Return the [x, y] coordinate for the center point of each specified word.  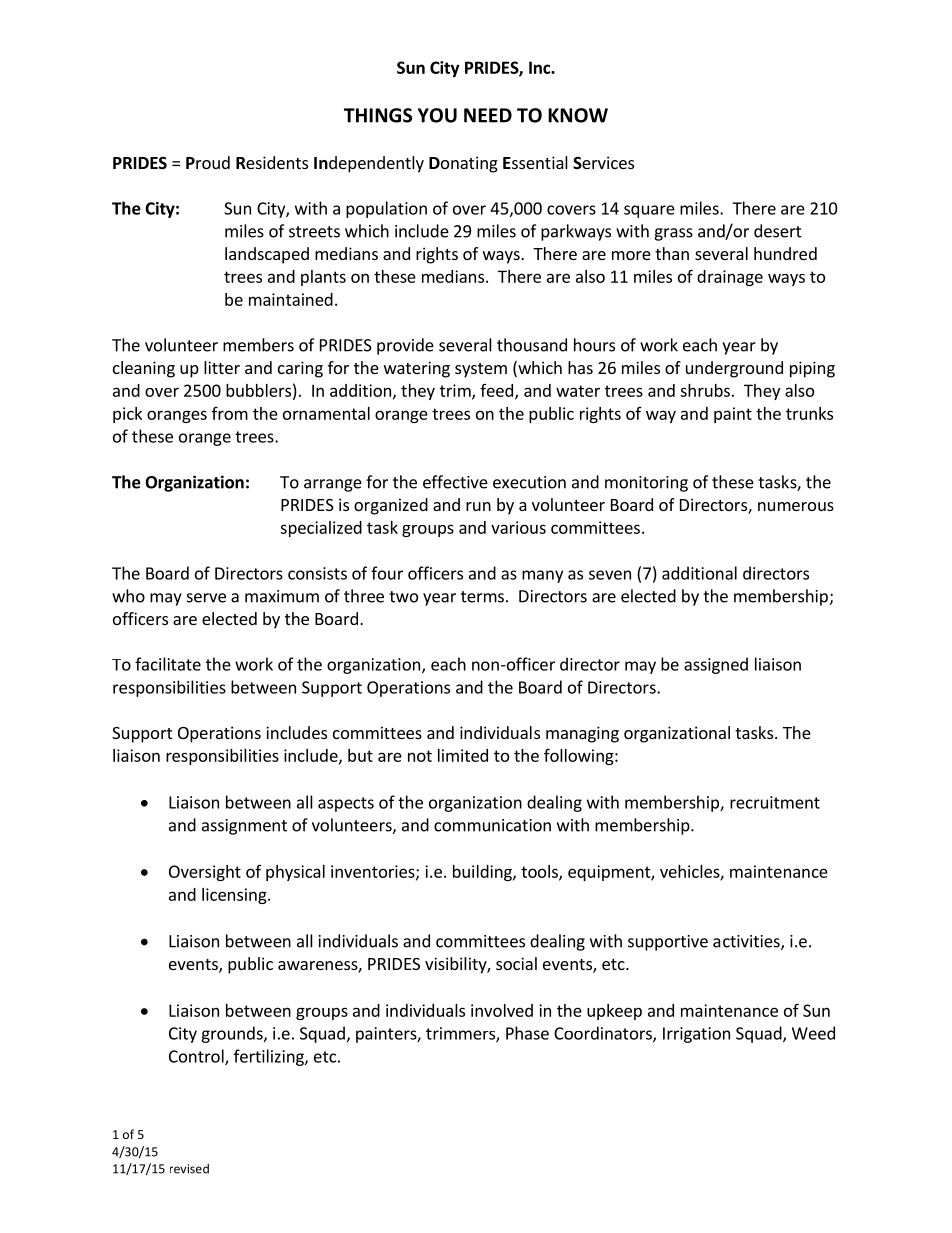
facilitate [168, 664]
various [518, 527]
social [516, 963]
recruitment [775, 802]
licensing [235, 896]
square [649, 211]
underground [734, 369]
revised [189, 1169]
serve [206, 598]
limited [463, 755]
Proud [208, 162]
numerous [796, 506]
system [481, 370]
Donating [463, 164]
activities [747, 942]
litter [222, 367]
